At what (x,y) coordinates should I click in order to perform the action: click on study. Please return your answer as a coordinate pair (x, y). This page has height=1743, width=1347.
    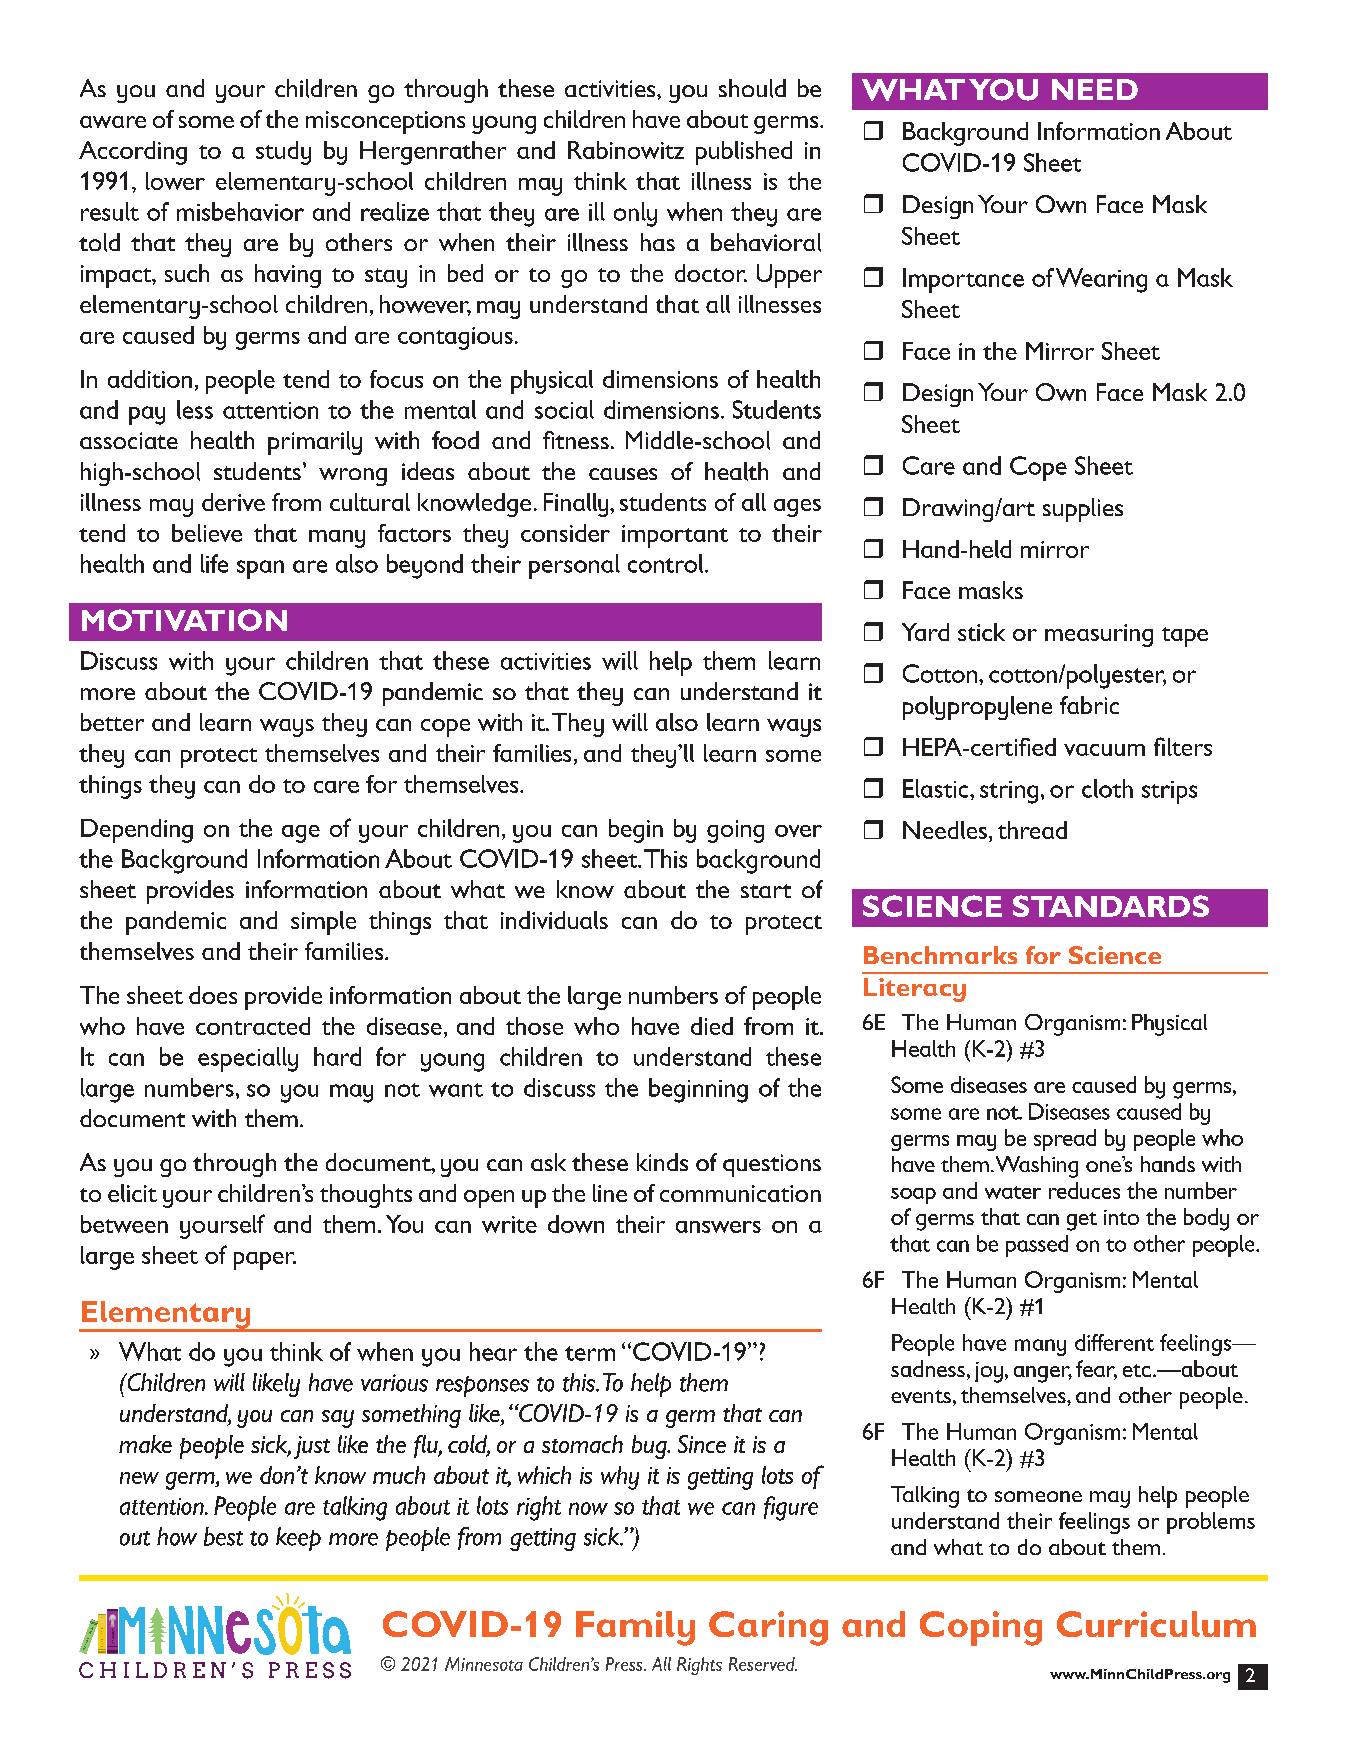
    Looking at the image, I should click on (283, 153).
